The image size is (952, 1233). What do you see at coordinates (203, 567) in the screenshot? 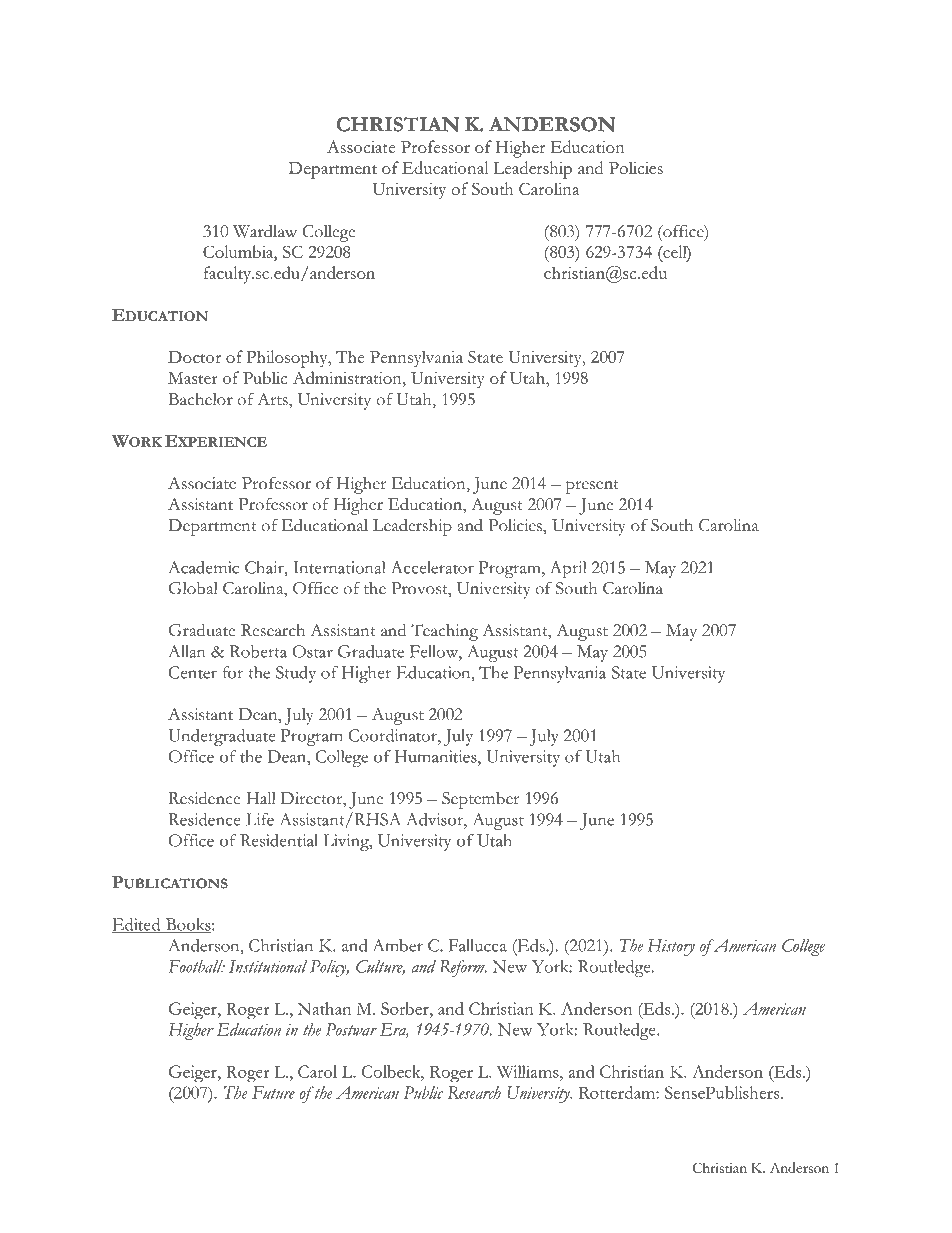
I see `Academic` at bounding box center [203, 567].
